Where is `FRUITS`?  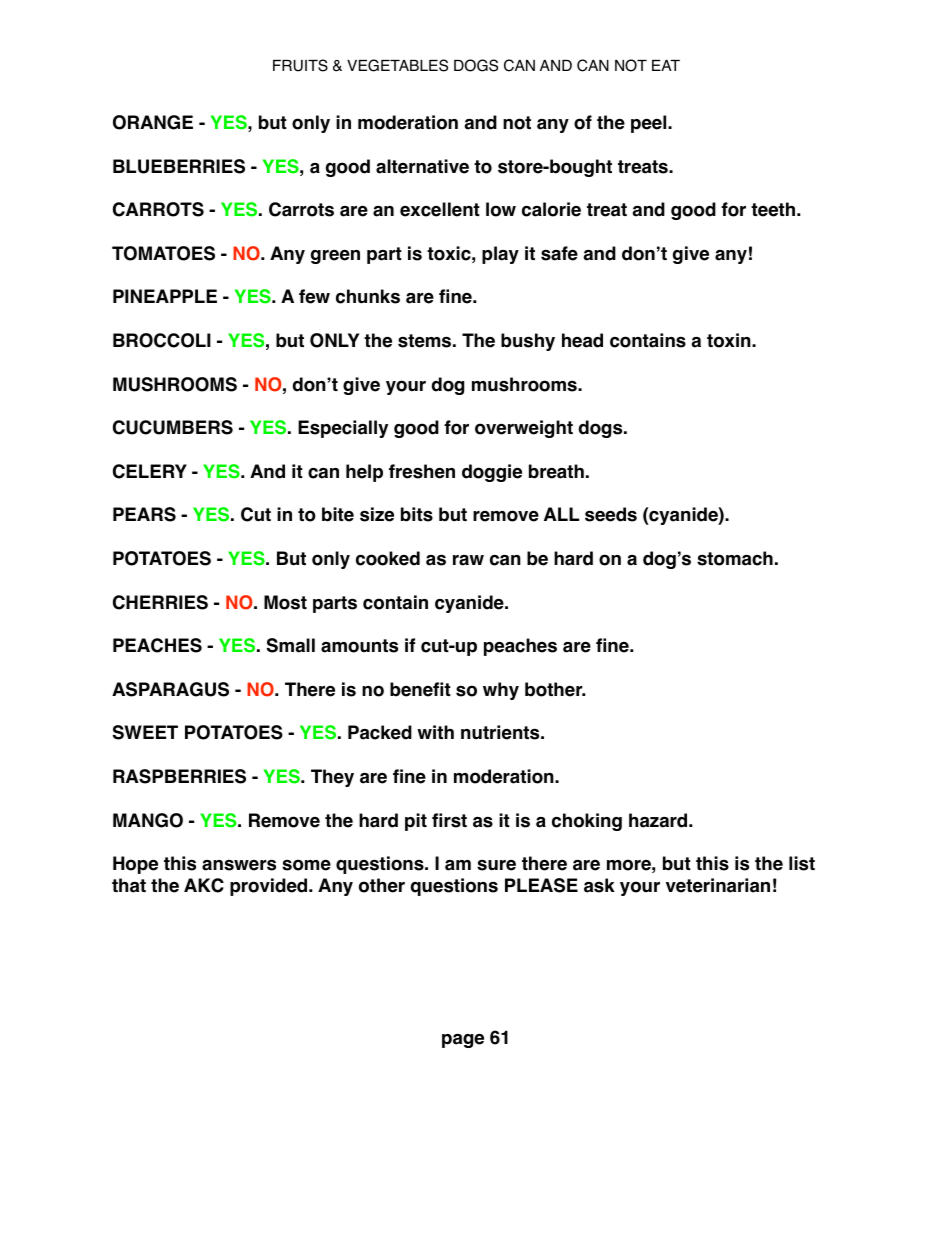 FRUITS is located at coordinates (300, 65).
